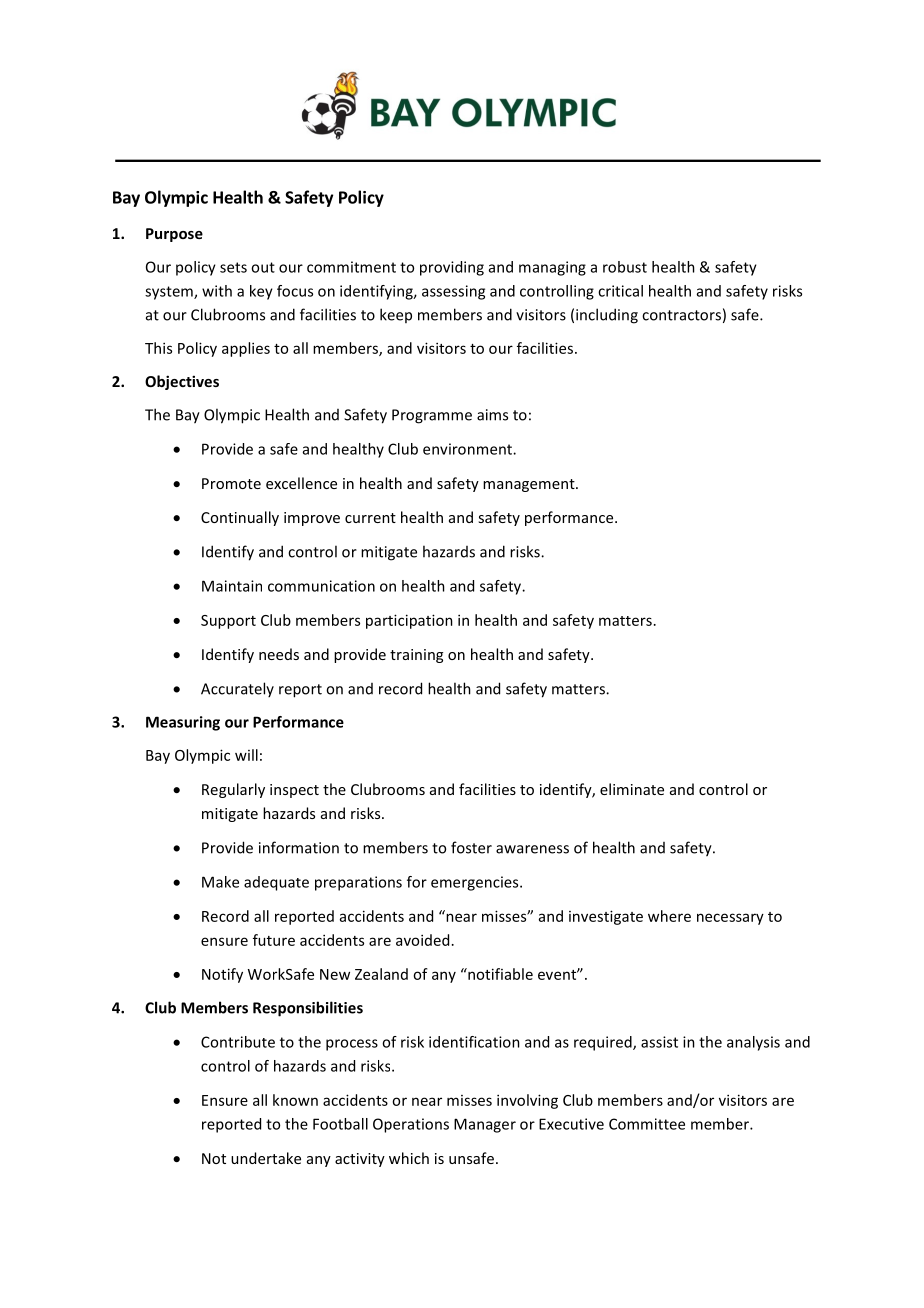  What do you see at coordinates (471, 847) in the image?
I see `foster` at bounding box center [471, 847].
